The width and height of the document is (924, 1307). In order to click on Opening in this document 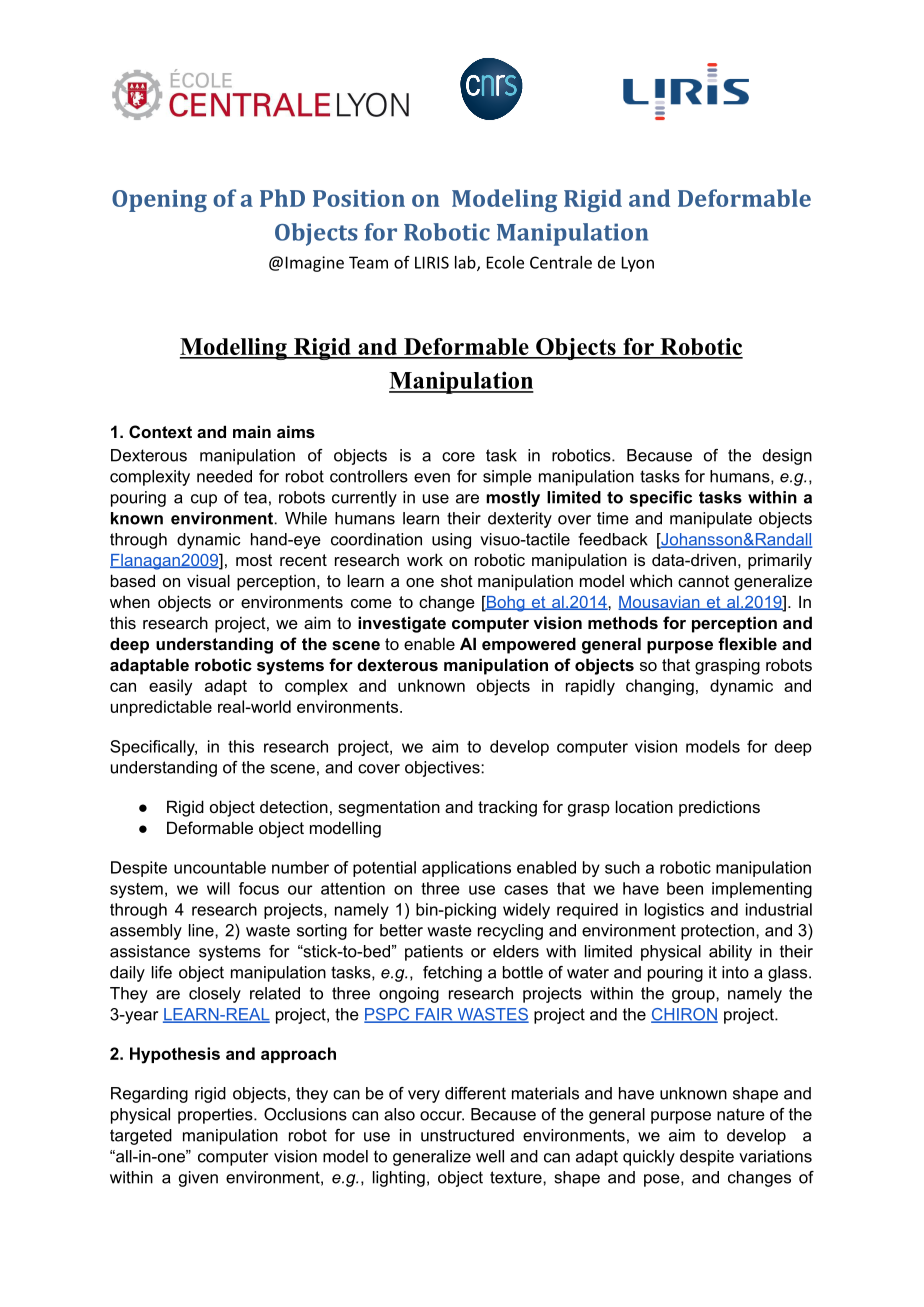, I will do `click(159, 201)`.
